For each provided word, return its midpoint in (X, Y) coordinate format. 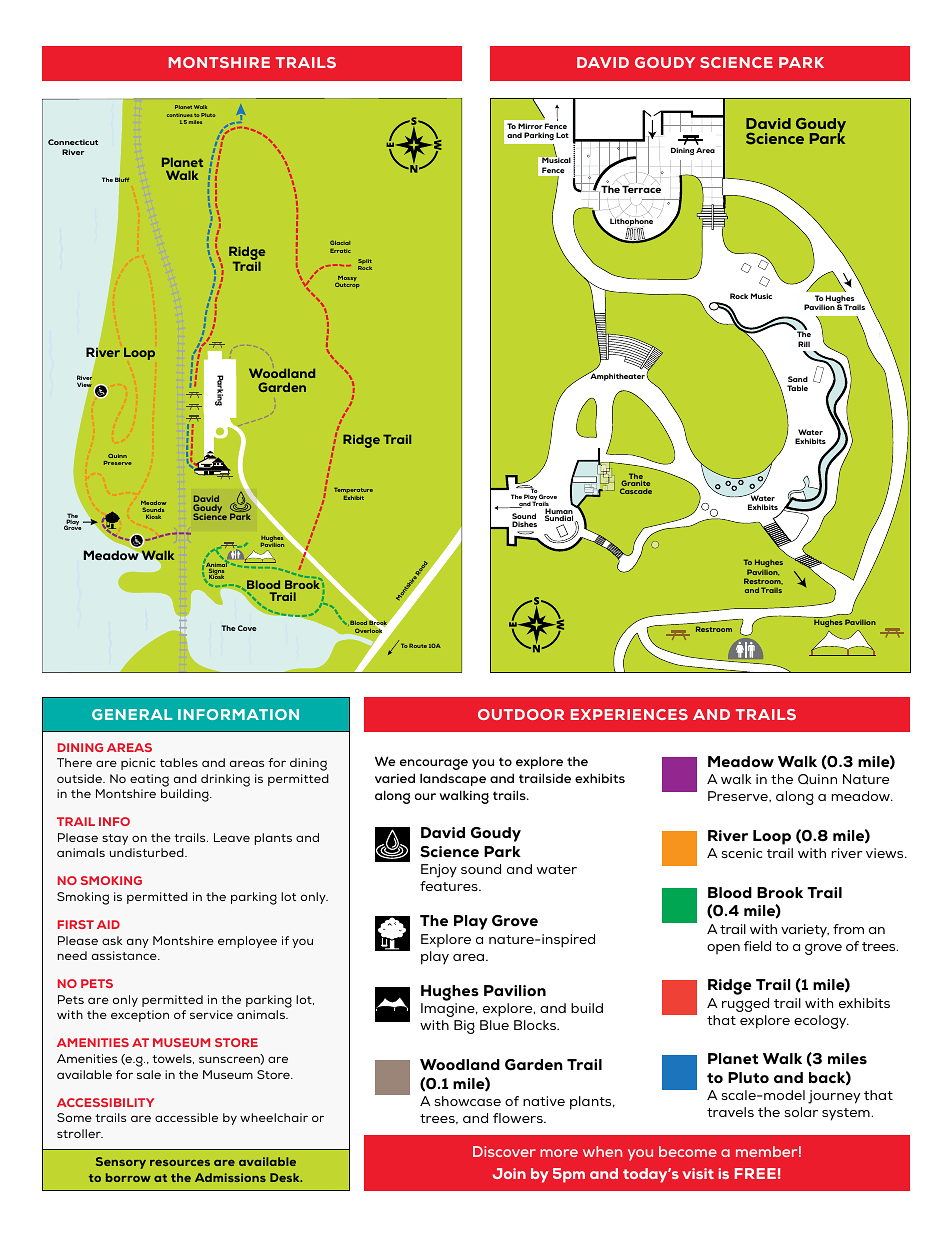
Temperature (353, 492)
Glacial (340, 242)
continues (180, 115)
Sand (798, 379)
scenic (741, 853)
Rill (804, 344)
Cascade (636, 491)
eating (149, 780)
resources (180, 1163)
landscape (453, 779)
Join (509, 1173)
